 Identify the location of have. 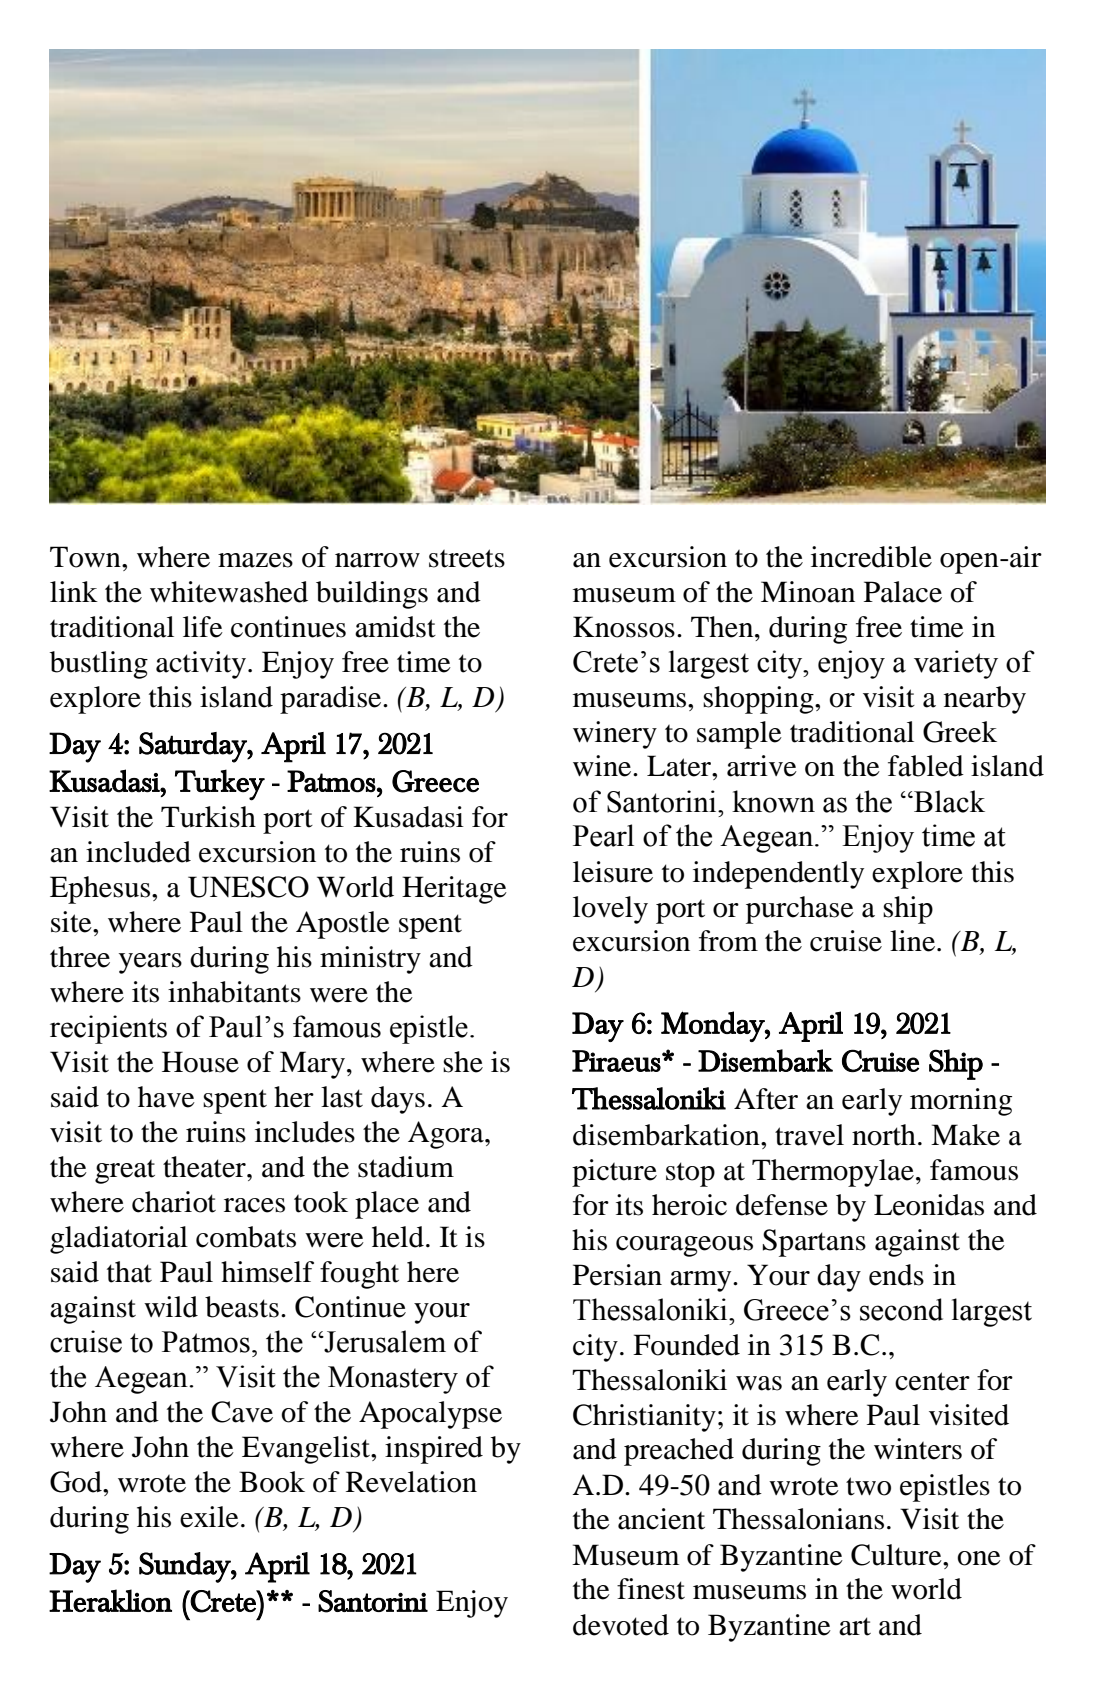
(166, 1097).
